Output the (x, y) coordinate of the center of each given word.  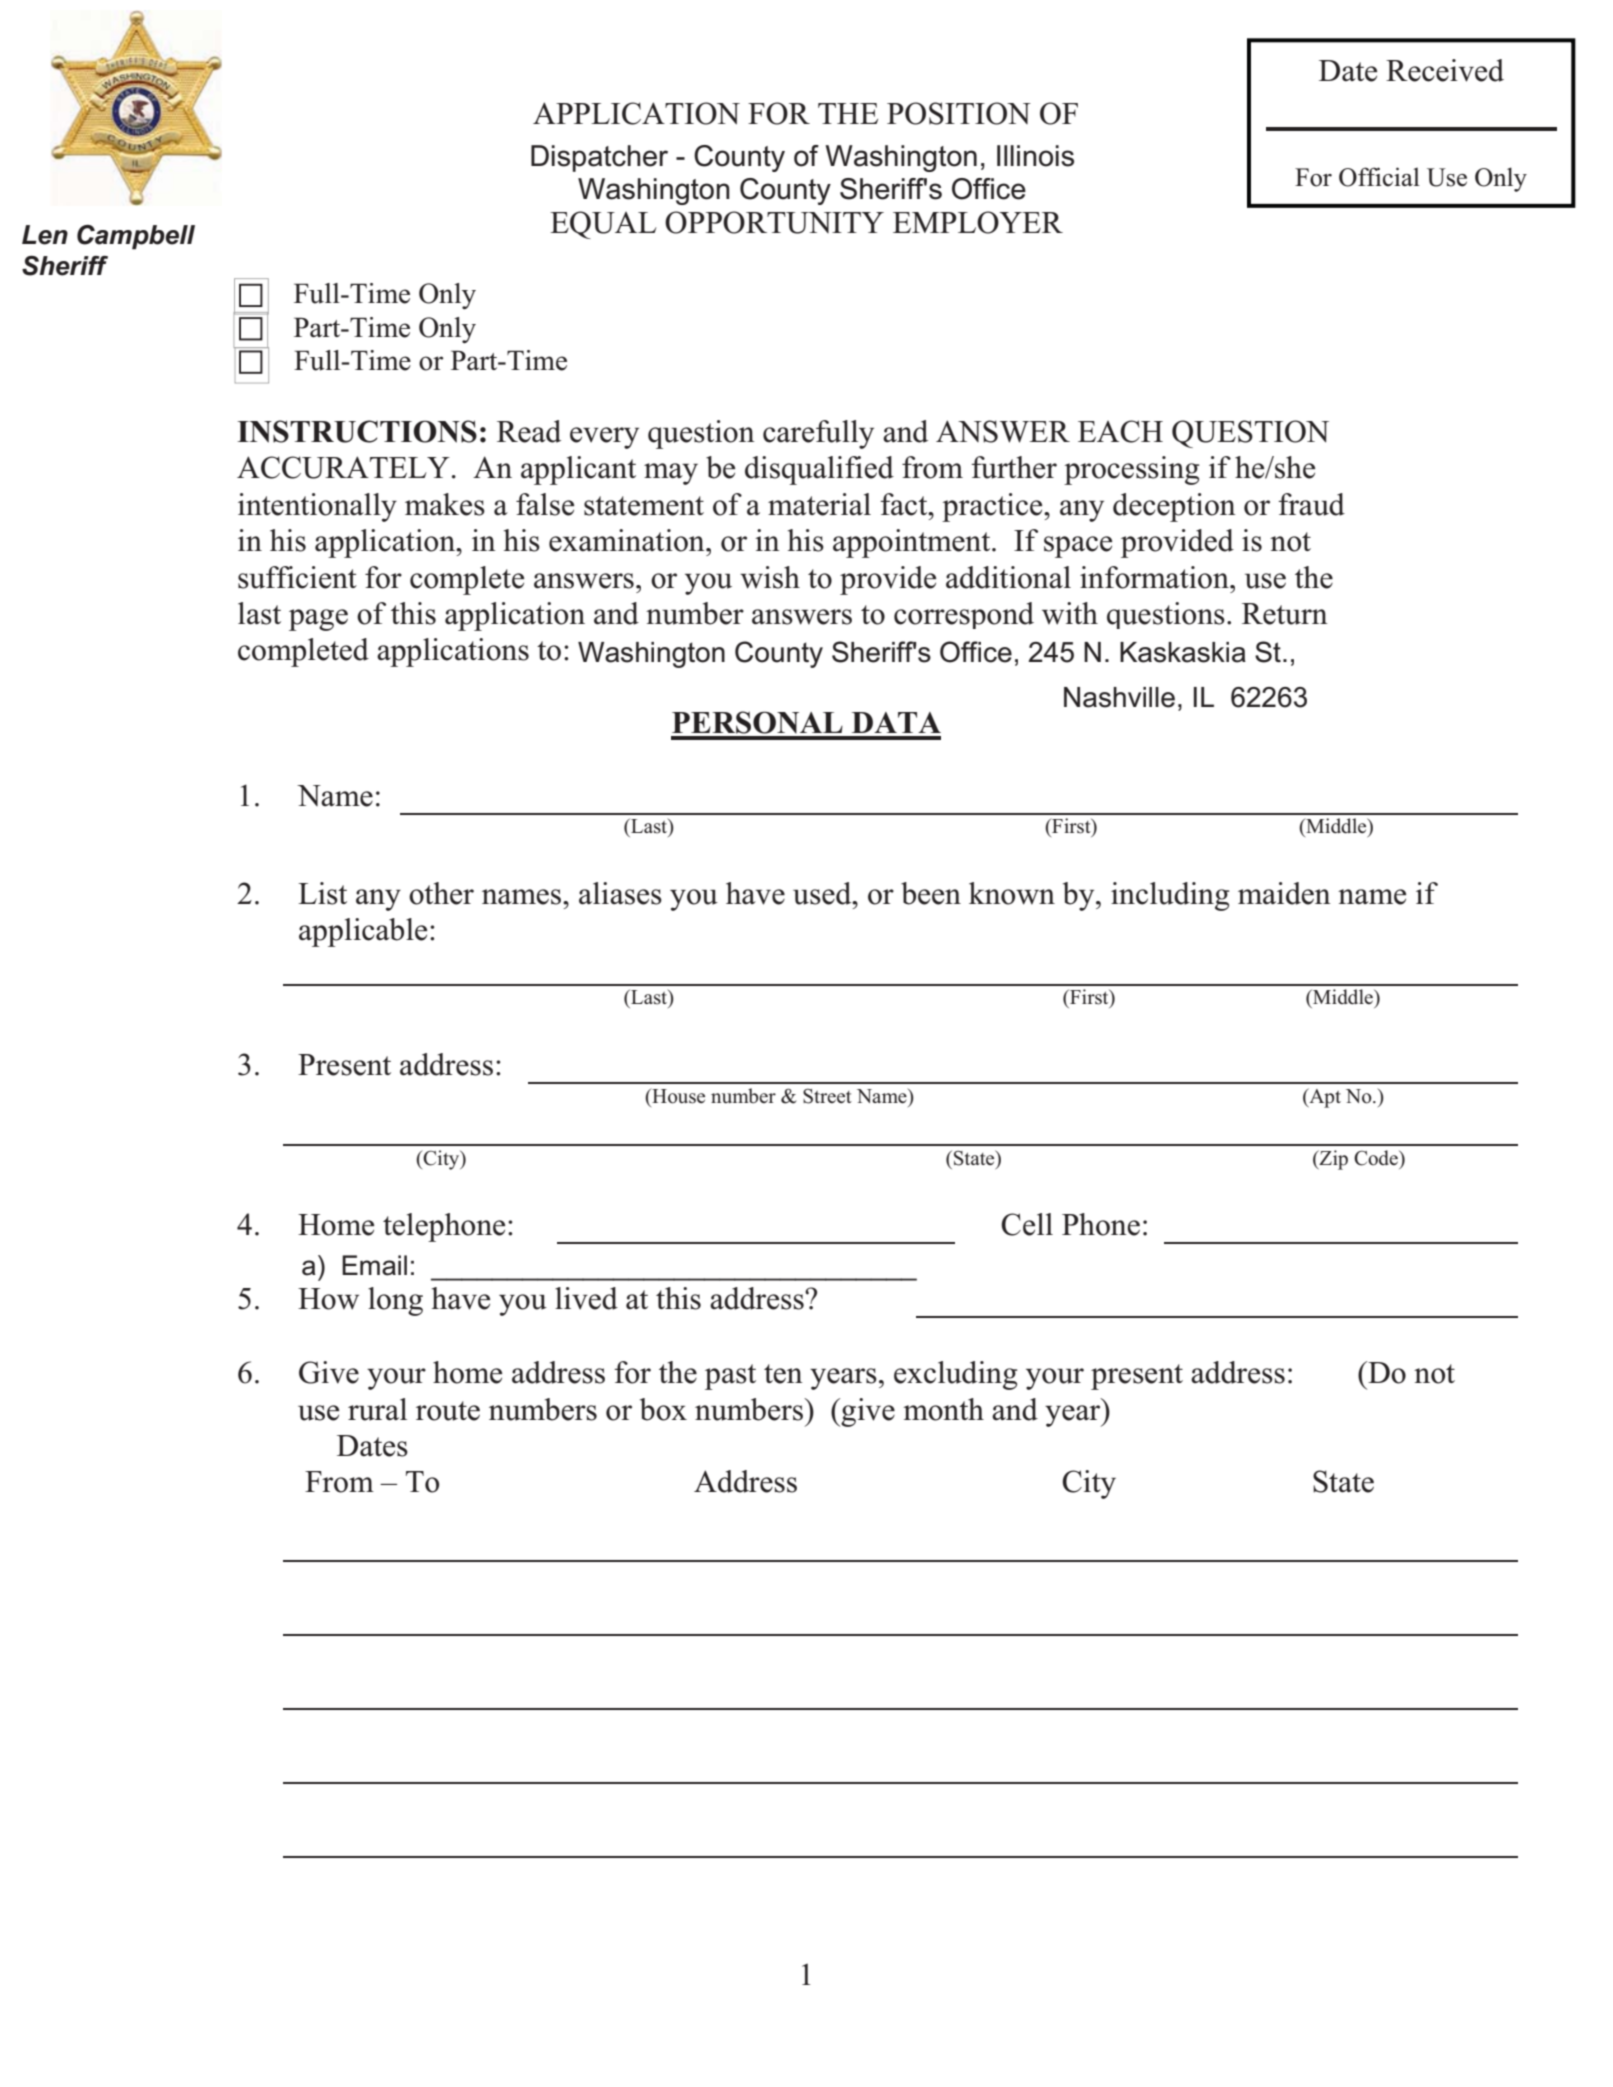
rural (377, 1409)
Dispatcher (599, 158)
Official (1379, 177)
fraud (1311, 504)
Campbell (136, 237)
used (823, 893)
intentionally (317, 507)
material (819, 504)
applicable (363, 932)
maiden (1284, 893)
